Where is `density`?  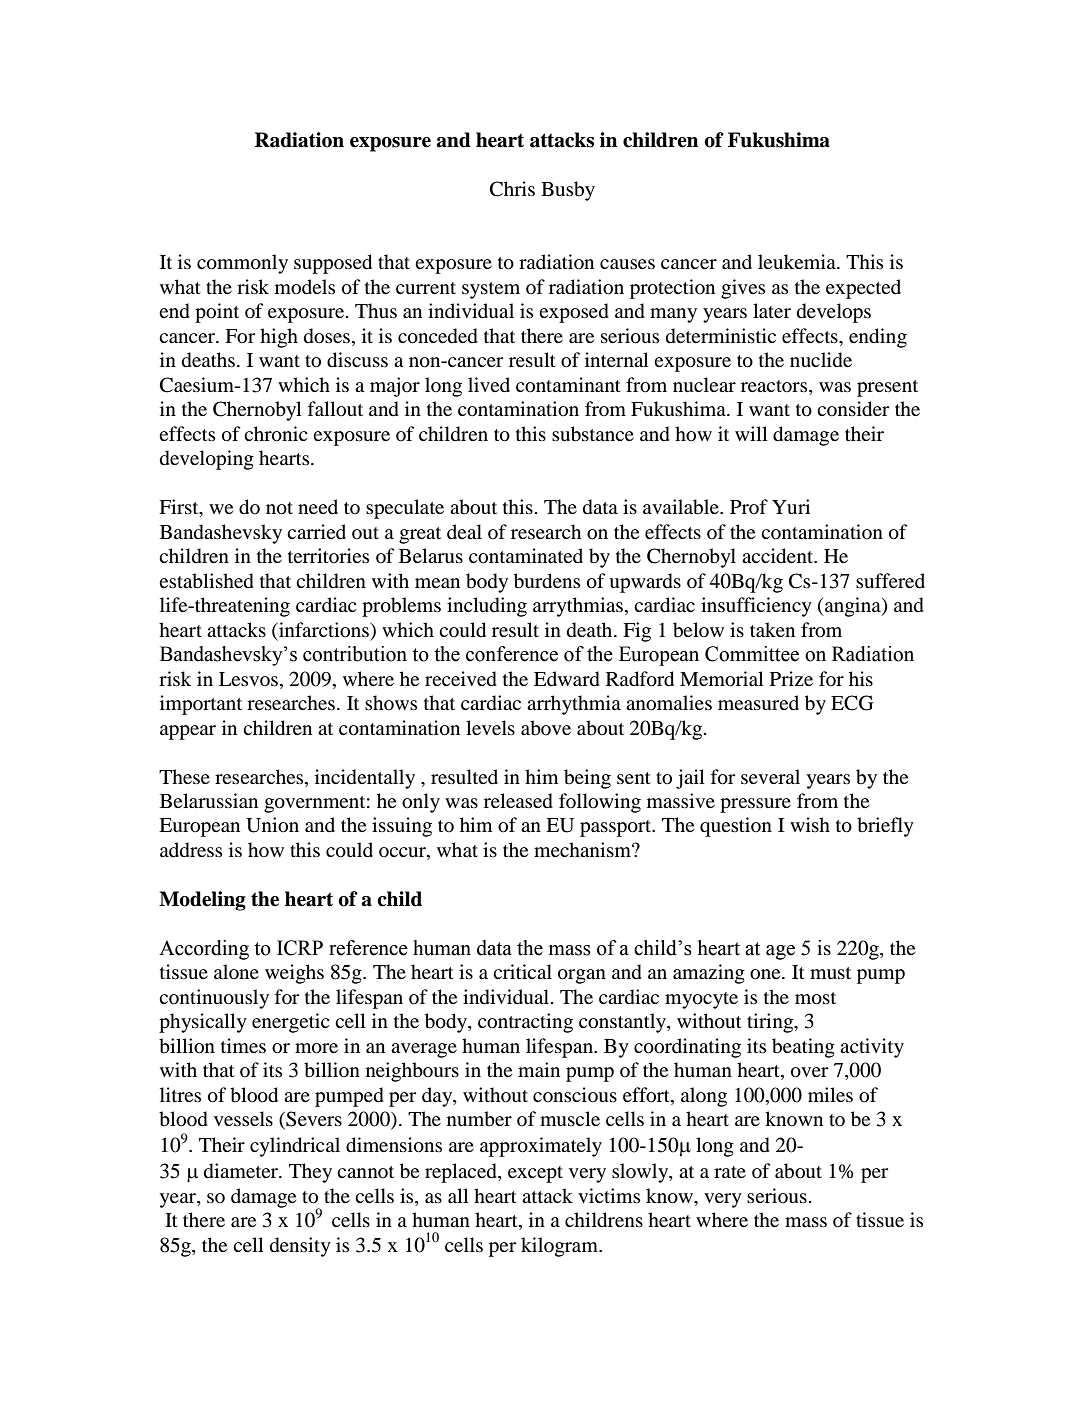
density is located at coordinates (300, 1247).
